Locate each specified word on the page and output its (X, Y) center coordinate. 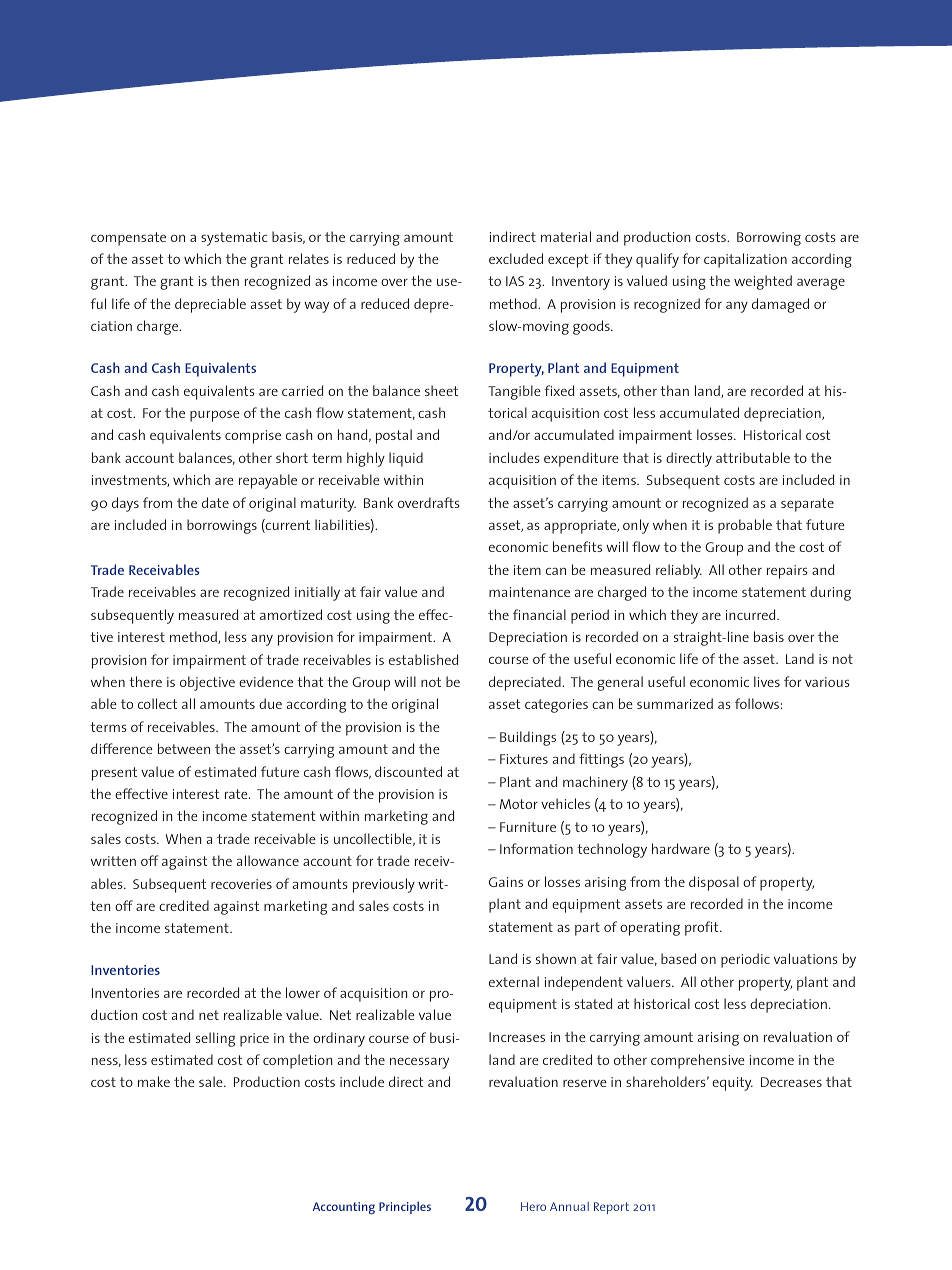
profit (703, 928)
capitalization (745, 260)
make (154, 1081)
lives (767, 681)
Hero (533, 1206)
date (215, 502)
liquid (406, 459)
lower (303, 992)
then (225, 280)
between (184, 748)
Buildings (528, 738)
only (636, 526)
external (514, 981)
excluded (516, 258)
